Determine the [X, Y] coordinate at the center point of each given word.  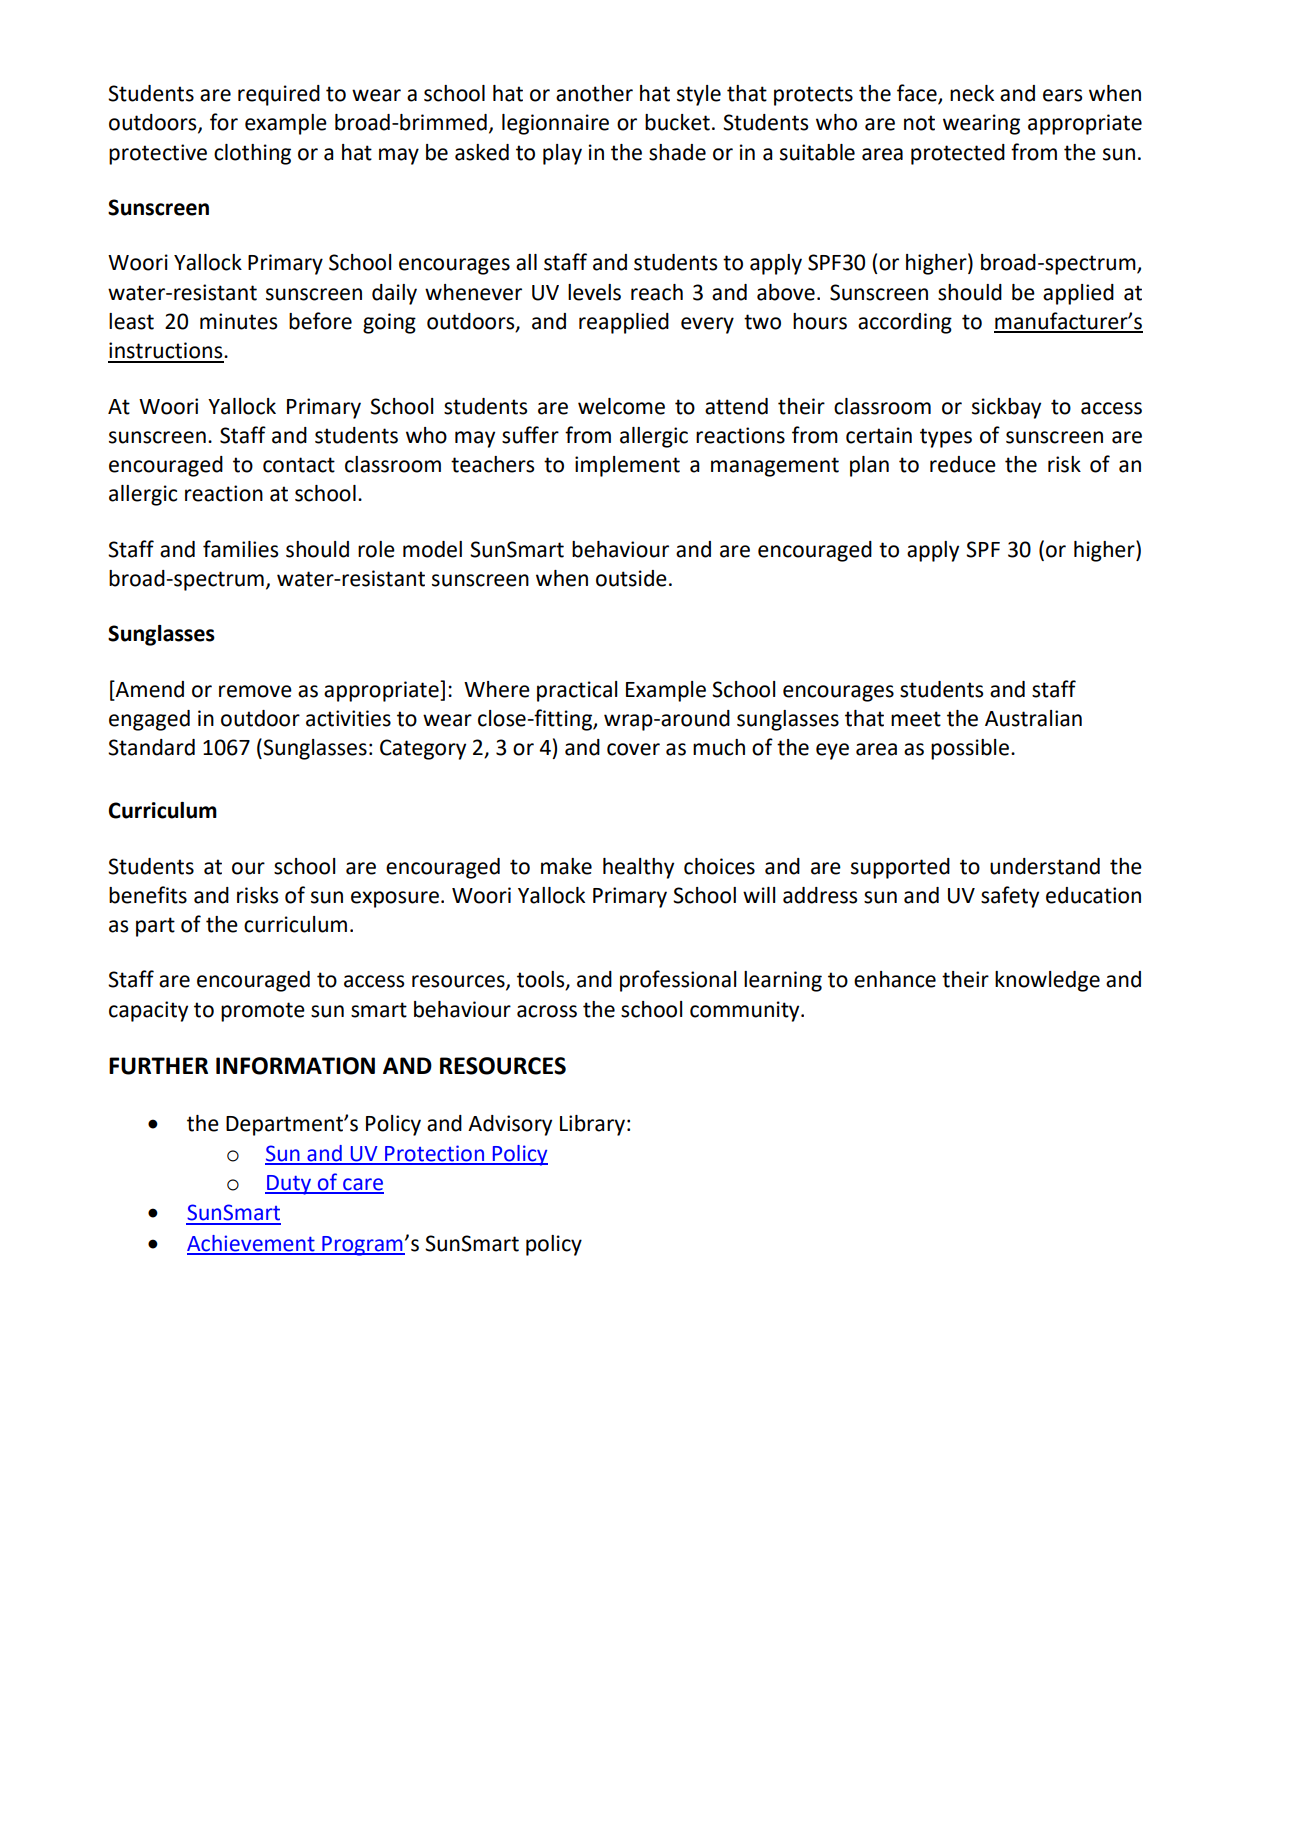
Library [592, 1125]
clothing [252, 154]
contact [299, 465]
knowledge [1047, 981]
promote [263, 1012]
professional [678, 981]
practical [577, 691]
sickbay [1006, 408]
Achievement [252, 1244]
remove [255, 691]
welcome [621, 406]
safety [1010, 897]
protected [958, 154]
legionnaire [555, 124]
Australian [1033, 718]
